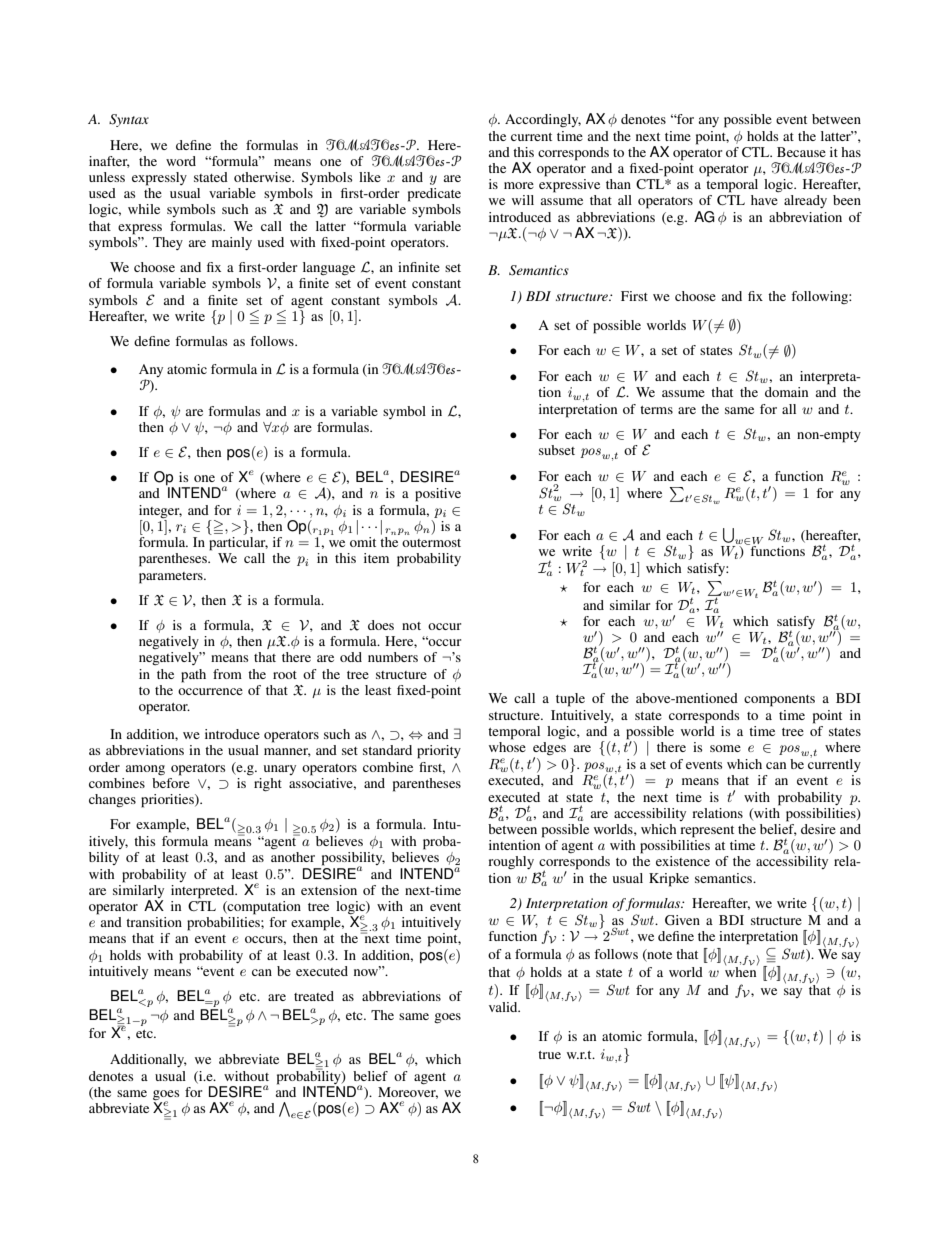  What do you see at coordinates (801, 152) in the document?
I see `Because` at bounding box center [801, 152].
